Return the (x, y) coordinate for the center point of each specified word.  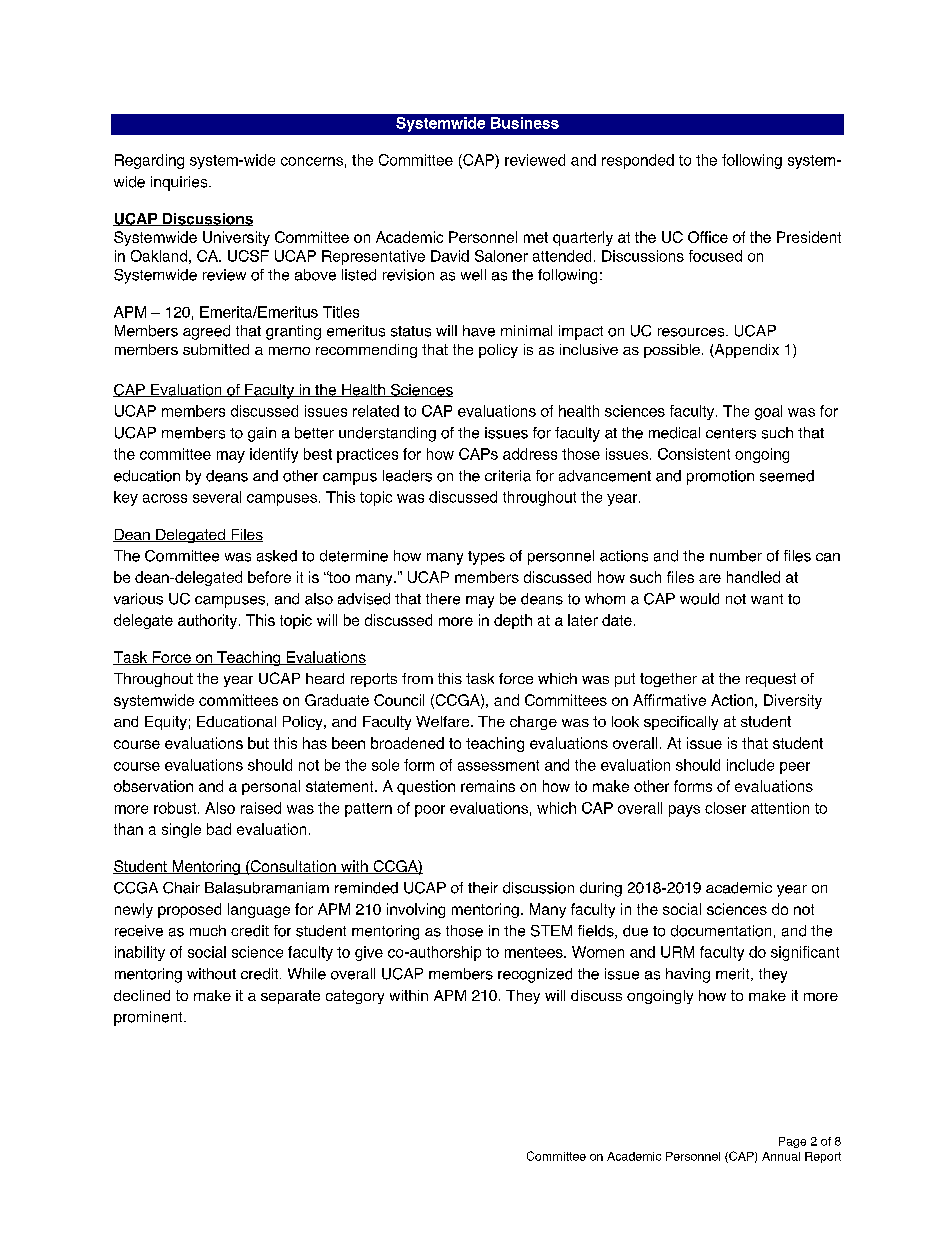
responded (638, 161)
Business (525, 123)
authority (209, 621)
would (699, 599)
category (355, 997)
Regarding (149, 161)
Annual (781, 1156)
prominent (149, 1018)
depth (513, 621)
